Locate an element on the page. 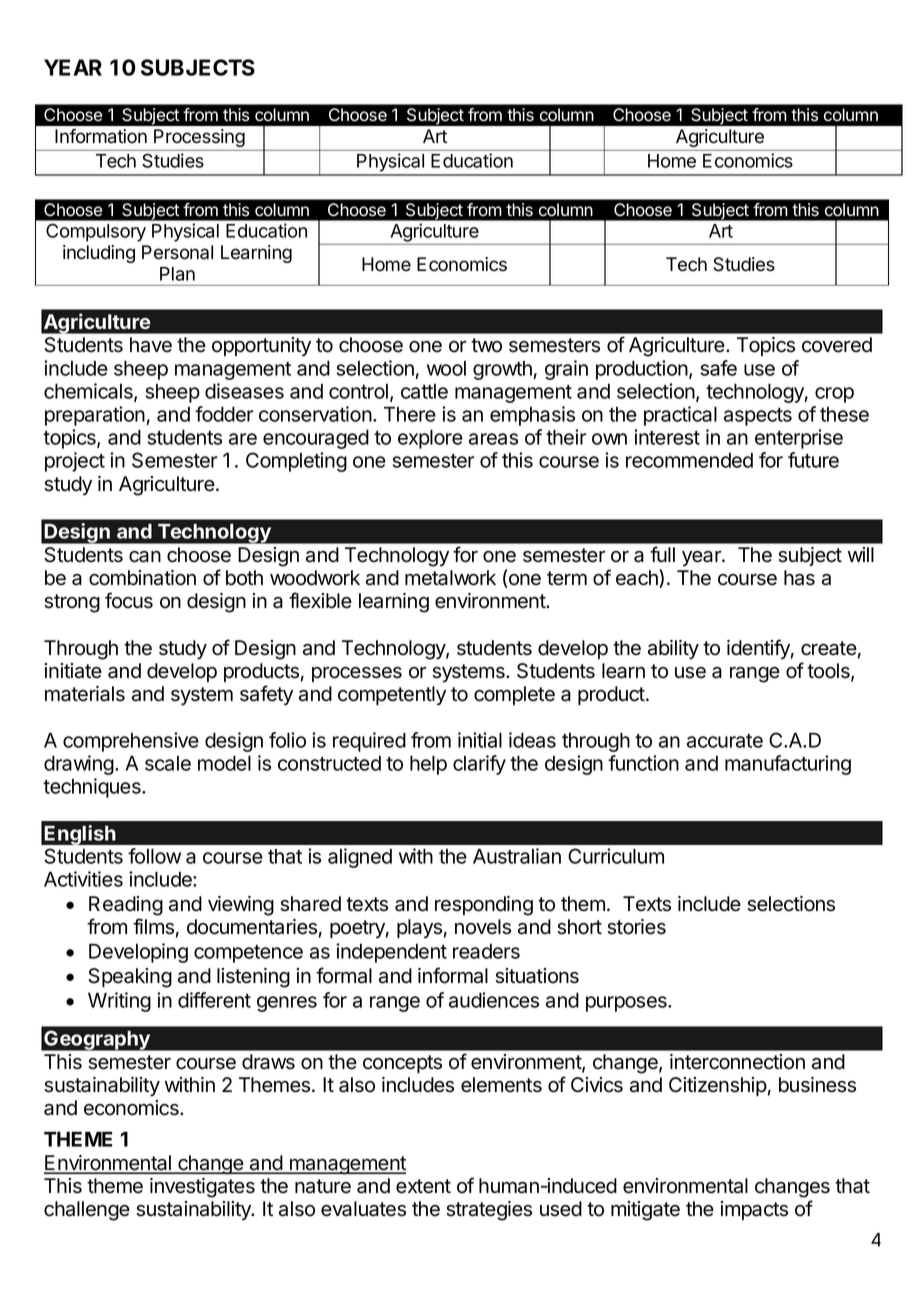 The image size is (924, 1307). materials is located at coordinates (85, 694).
